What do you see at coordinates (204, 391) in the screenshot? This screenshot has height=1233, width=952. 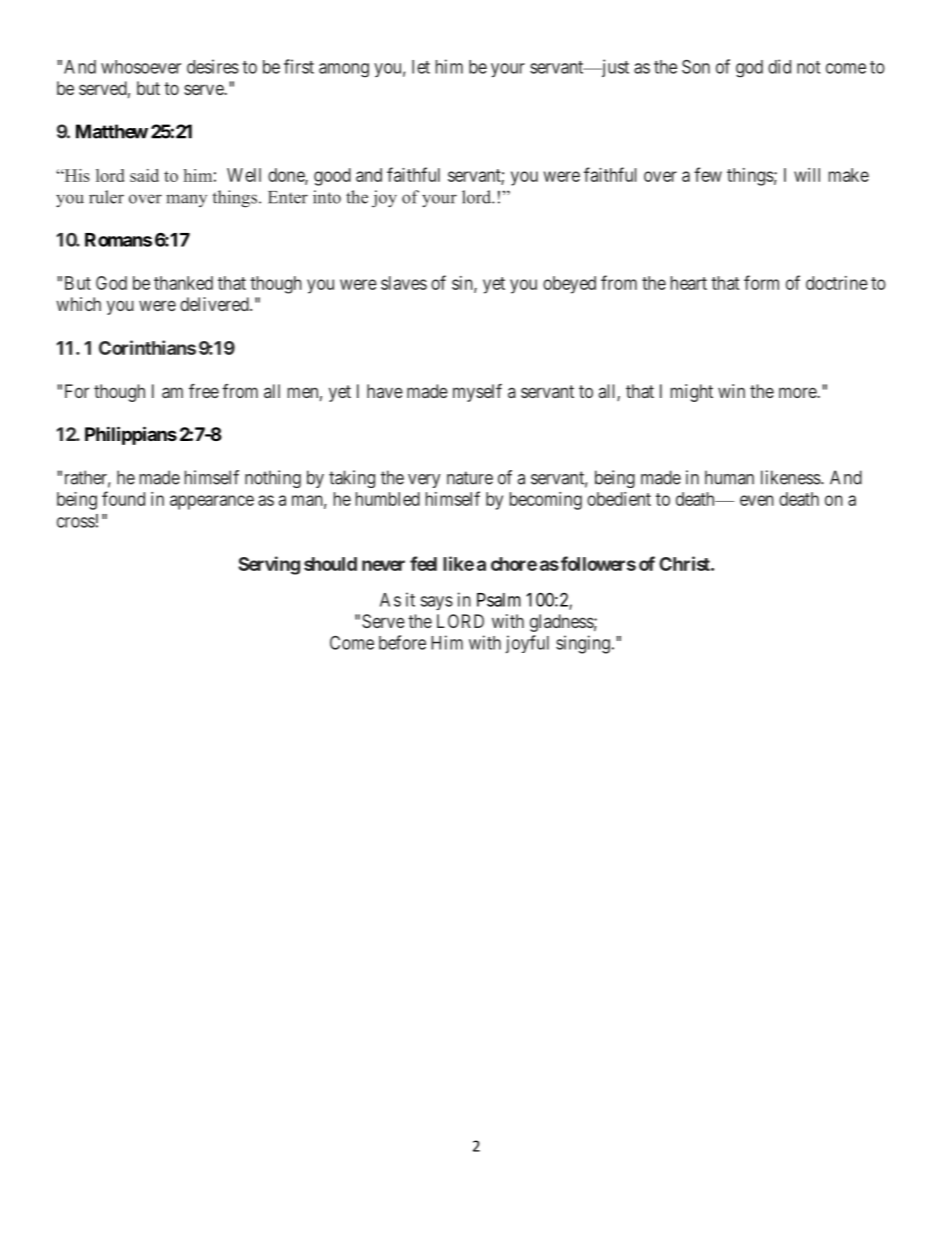 I see `free` at bounding box center [204, 391].
